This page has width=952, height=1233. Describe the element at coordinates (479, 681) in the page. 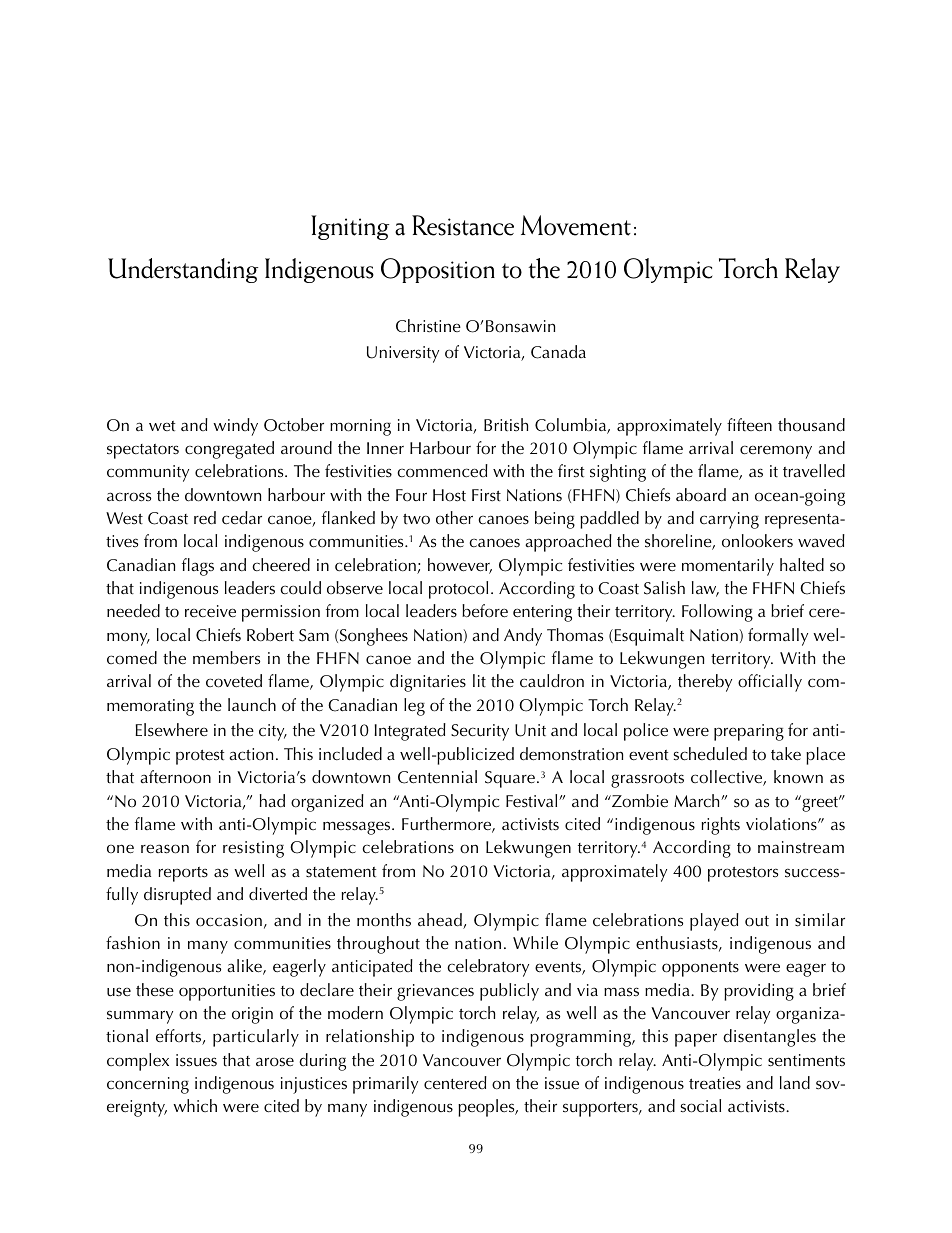

I see `lit` at that location.
